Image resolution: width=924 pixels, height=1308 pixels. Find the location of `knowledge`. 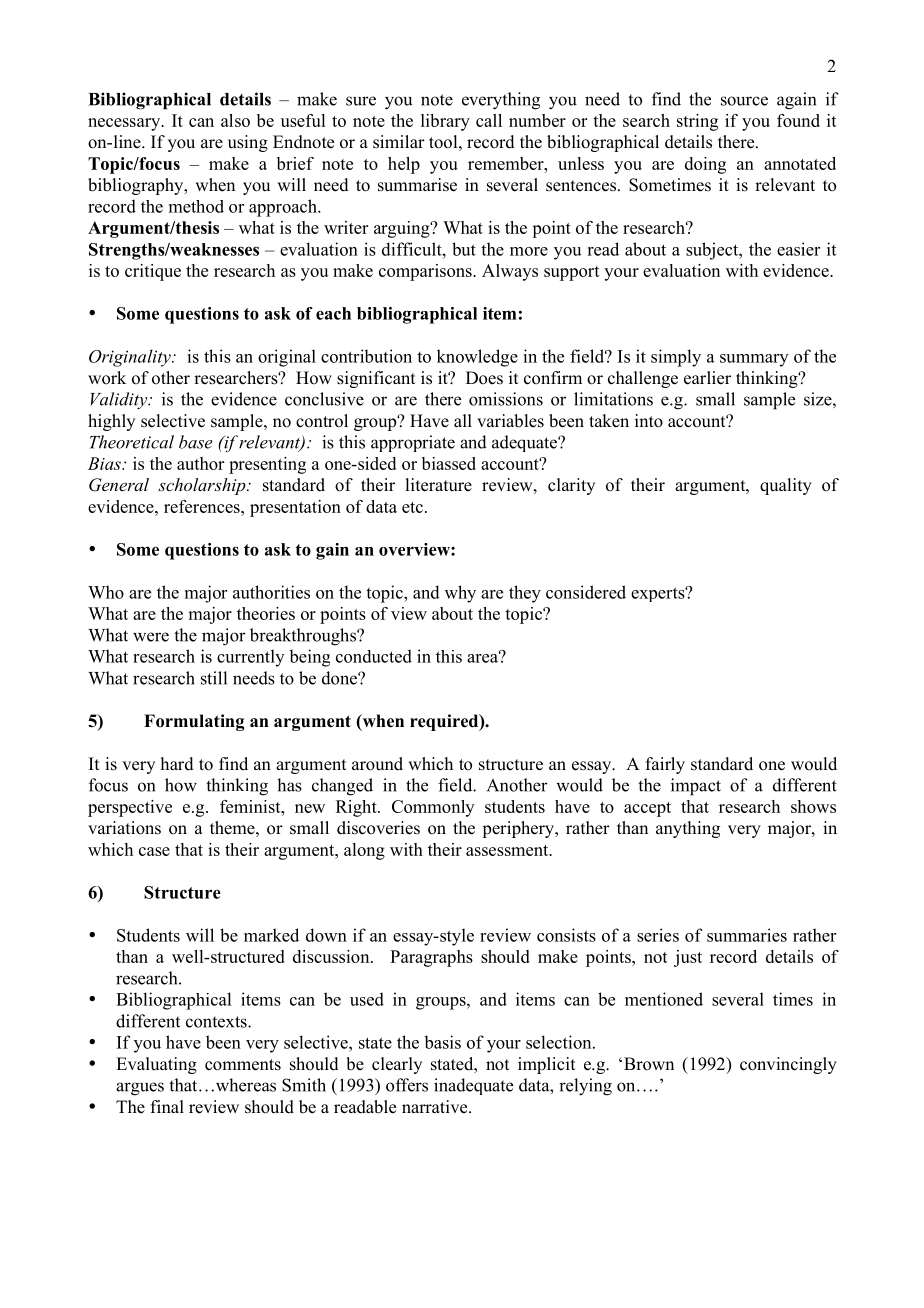

knowledge is located at coordinates (477, 358).
